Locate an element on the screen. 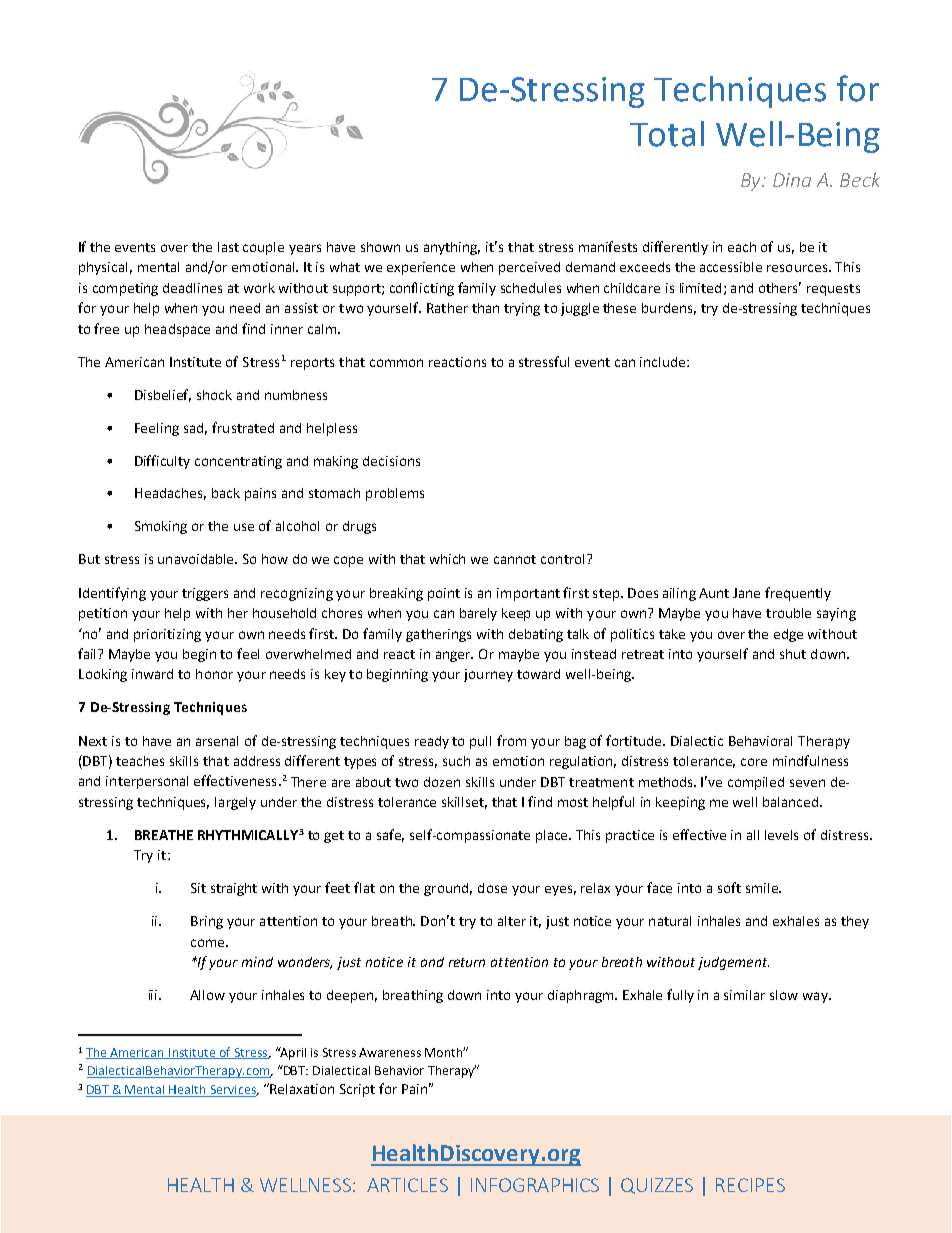  Services is located at coordinates (233, 1091).
